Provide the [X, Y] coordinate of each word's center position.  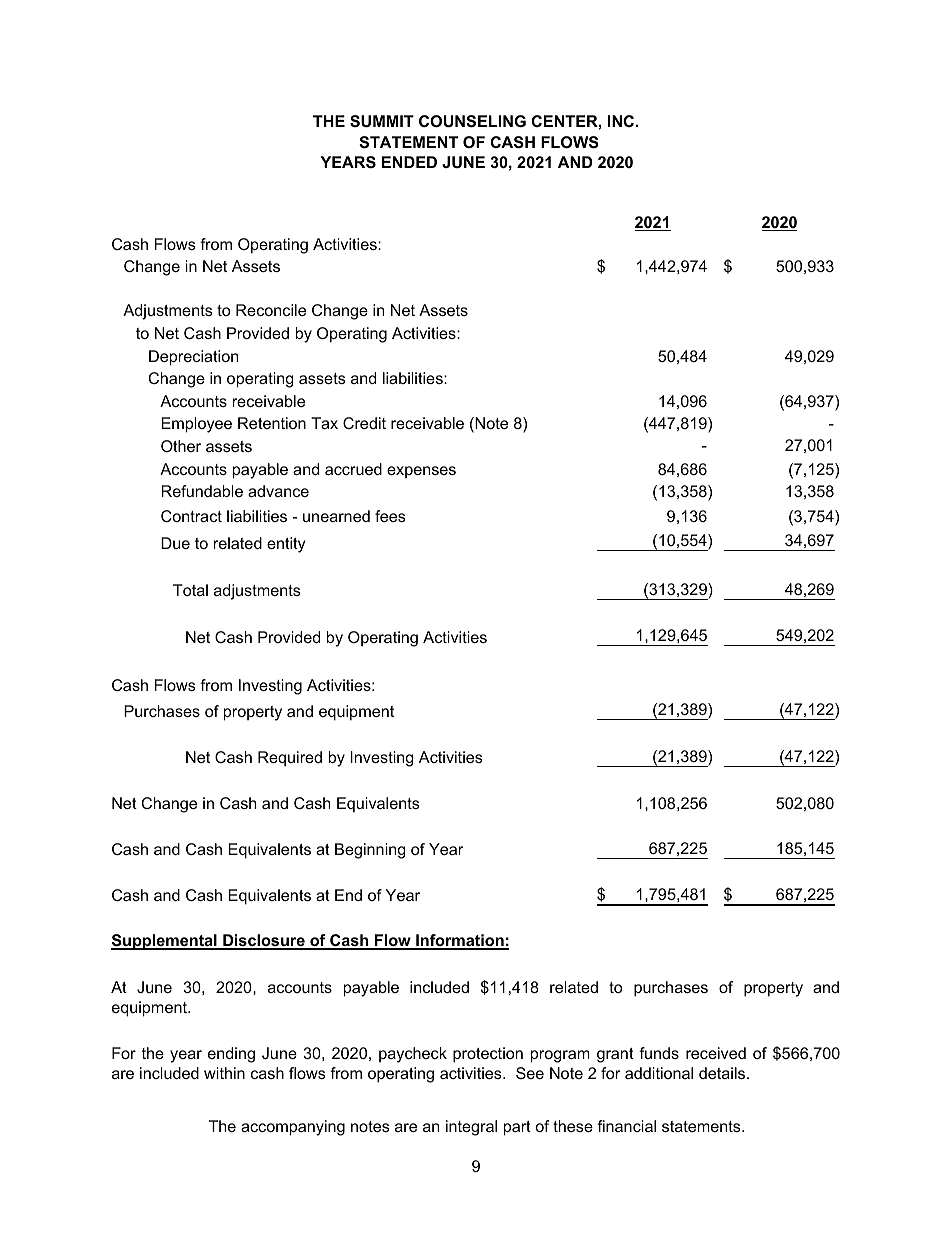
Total [190, 590]
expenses [421, 472]
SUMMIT [382, 121]
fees [390, 516]
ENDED [409, 162]
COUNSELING [472, 121]
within [224, 1073]
